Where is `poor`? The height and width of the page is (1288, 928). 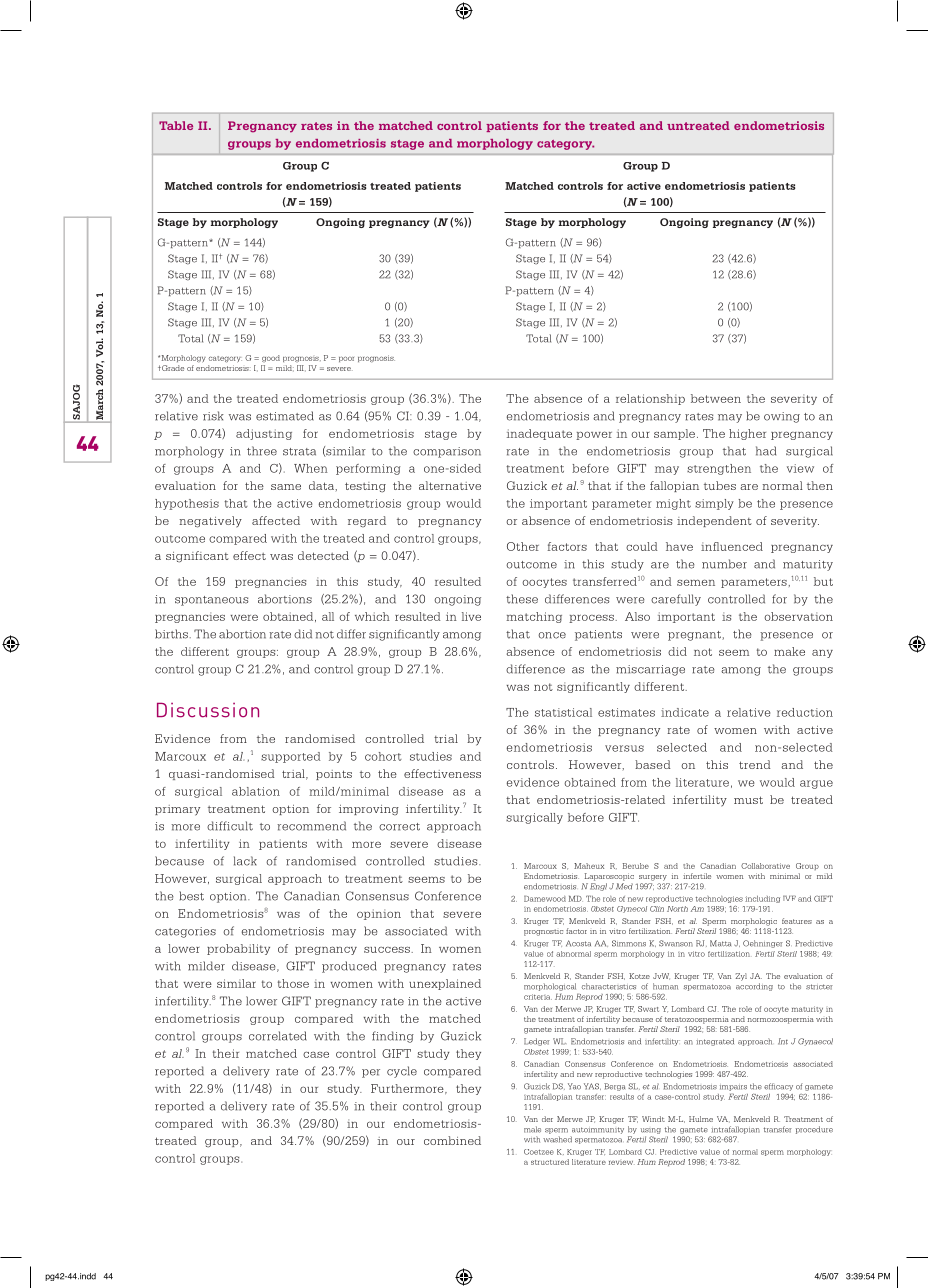
poor is located at coordinates (346, 359).
